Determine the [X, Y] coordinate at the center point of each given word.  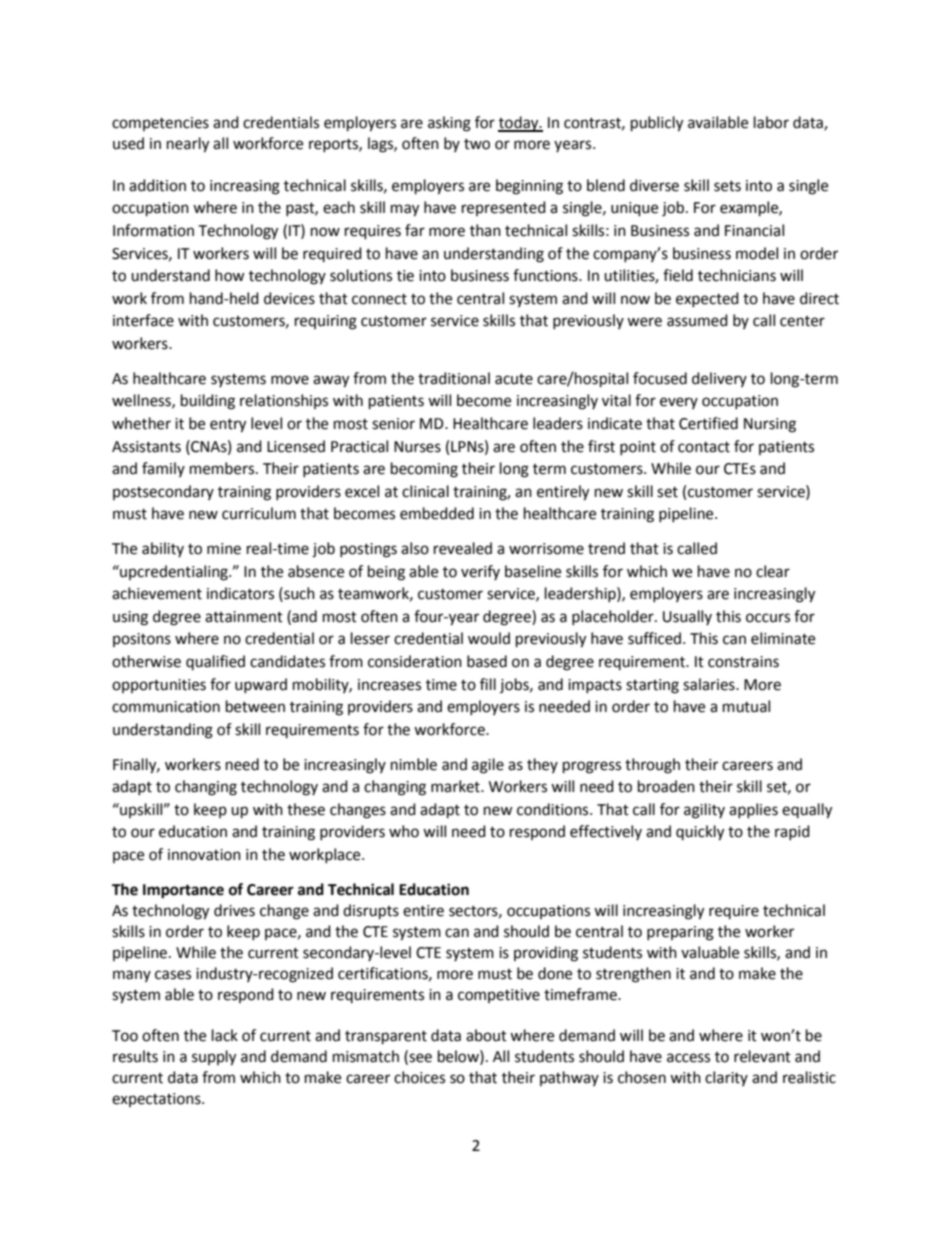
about [486, 1035]
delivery [719, 379]
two [477, 144]
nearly [188, 145]
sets [727, 186]
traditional [454, 378]
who [404, 831]
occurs [768, 618]
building [208, 402]
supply [214, 1058]
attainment [244, 617]
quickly [700, 833]
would [489, 638]
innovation [204, 855]
